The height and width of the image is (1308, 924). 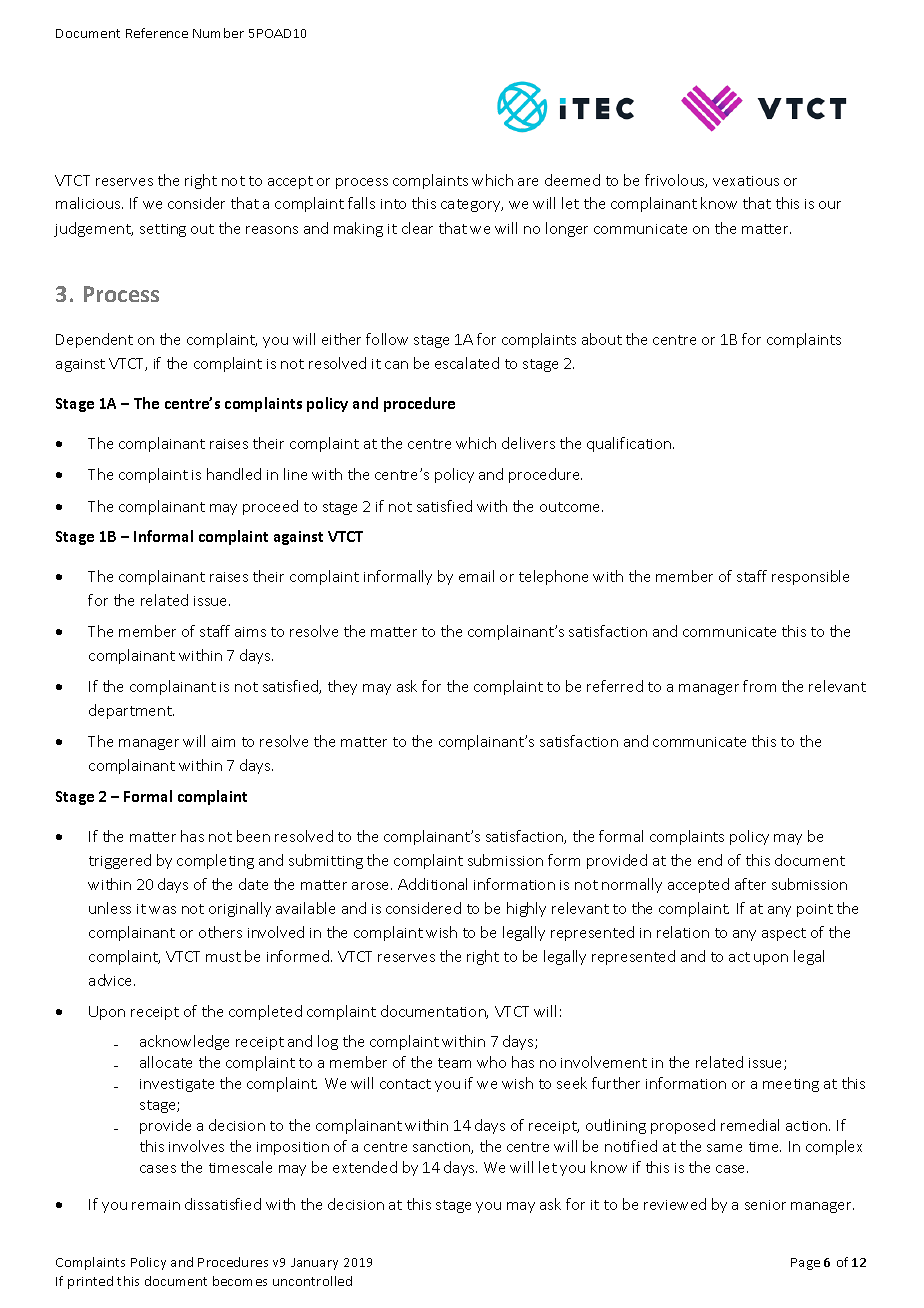 I want to click on remain, so click(x=156, y=1205).
